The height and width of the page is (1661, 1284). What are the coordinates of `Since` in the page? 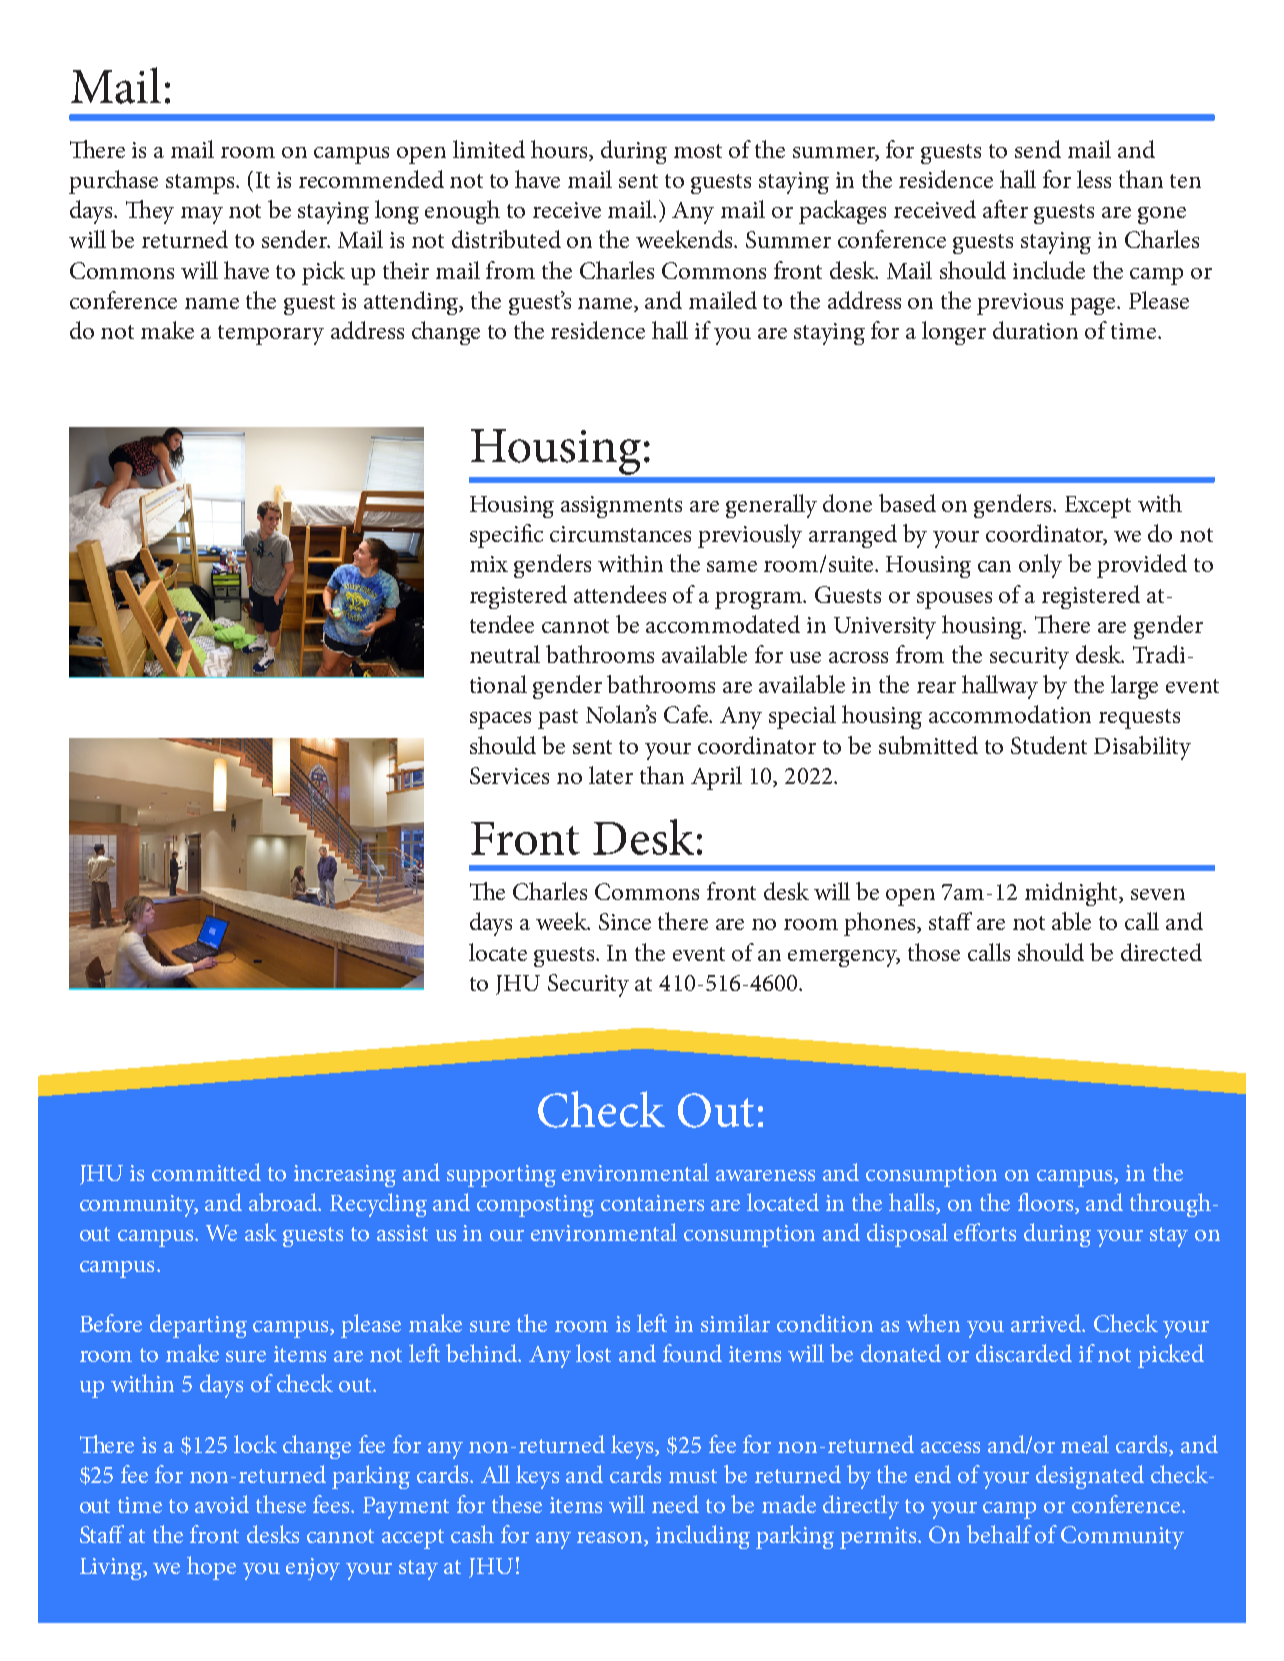 It's located at (625, 921).
